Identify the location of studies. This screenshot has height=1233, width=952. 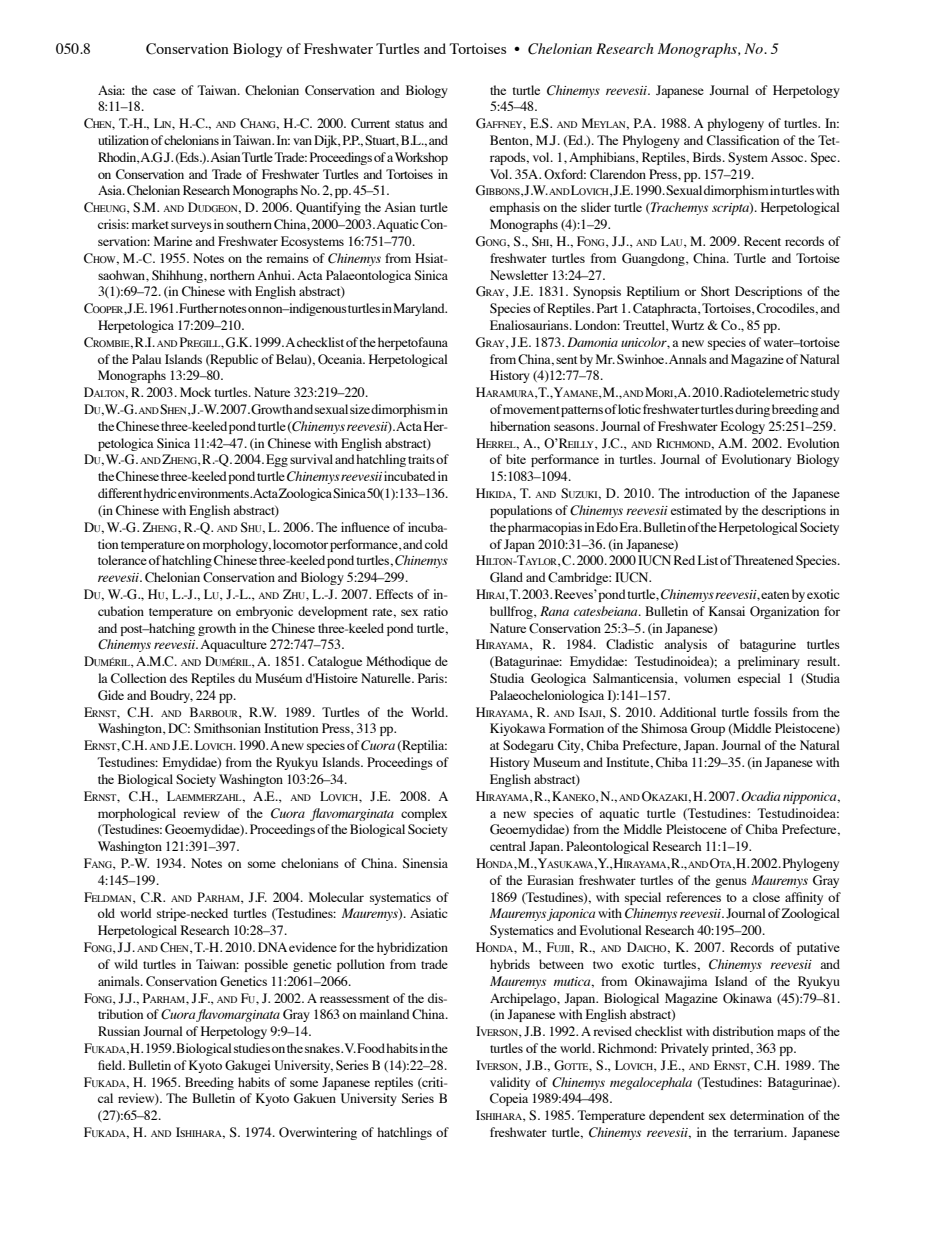
(252, 1048).
